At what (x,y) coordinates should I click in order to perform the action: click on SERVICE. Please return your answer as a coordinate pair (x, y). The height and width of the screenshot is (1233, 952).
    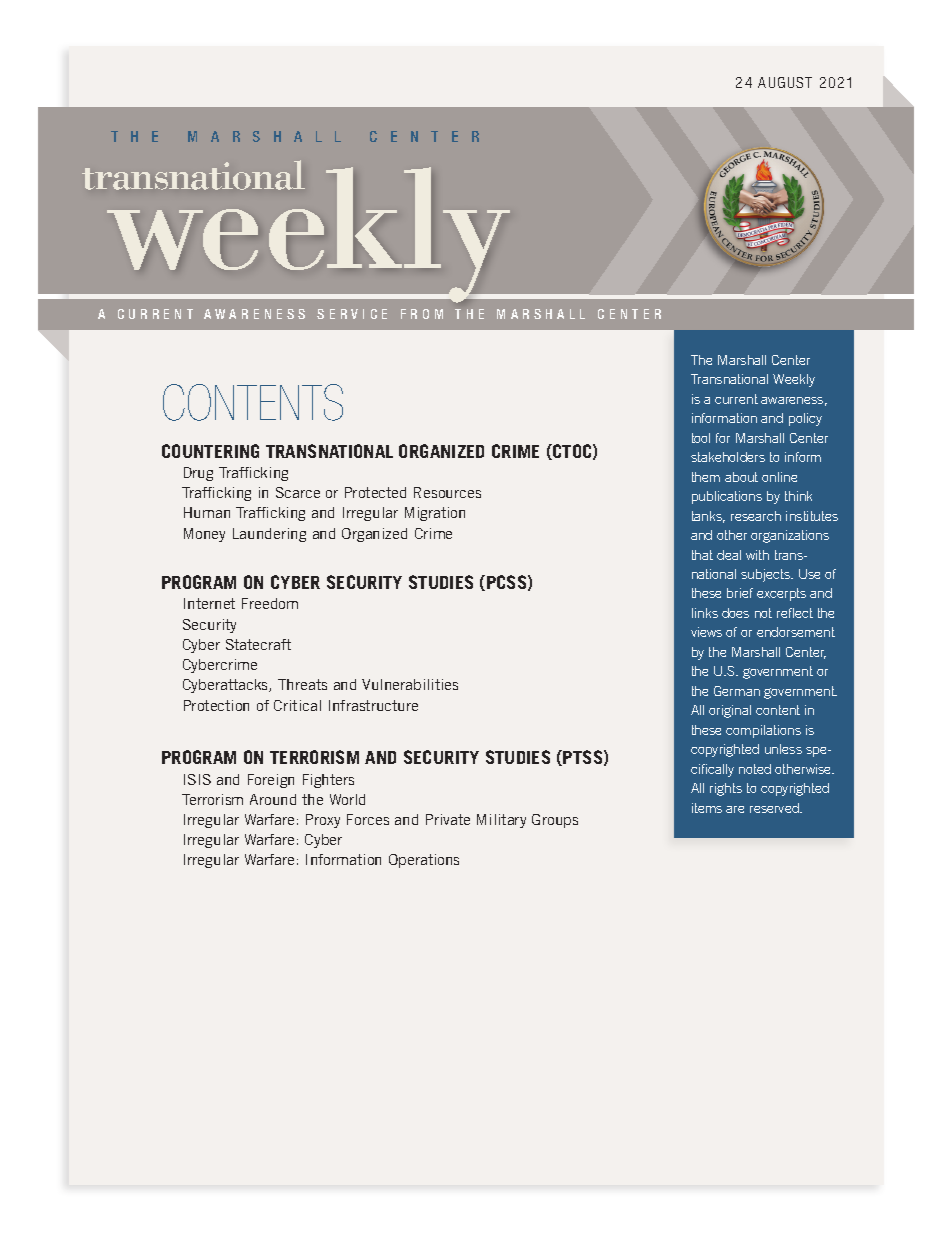
    Looking at the image, I should click on (352, 314).
